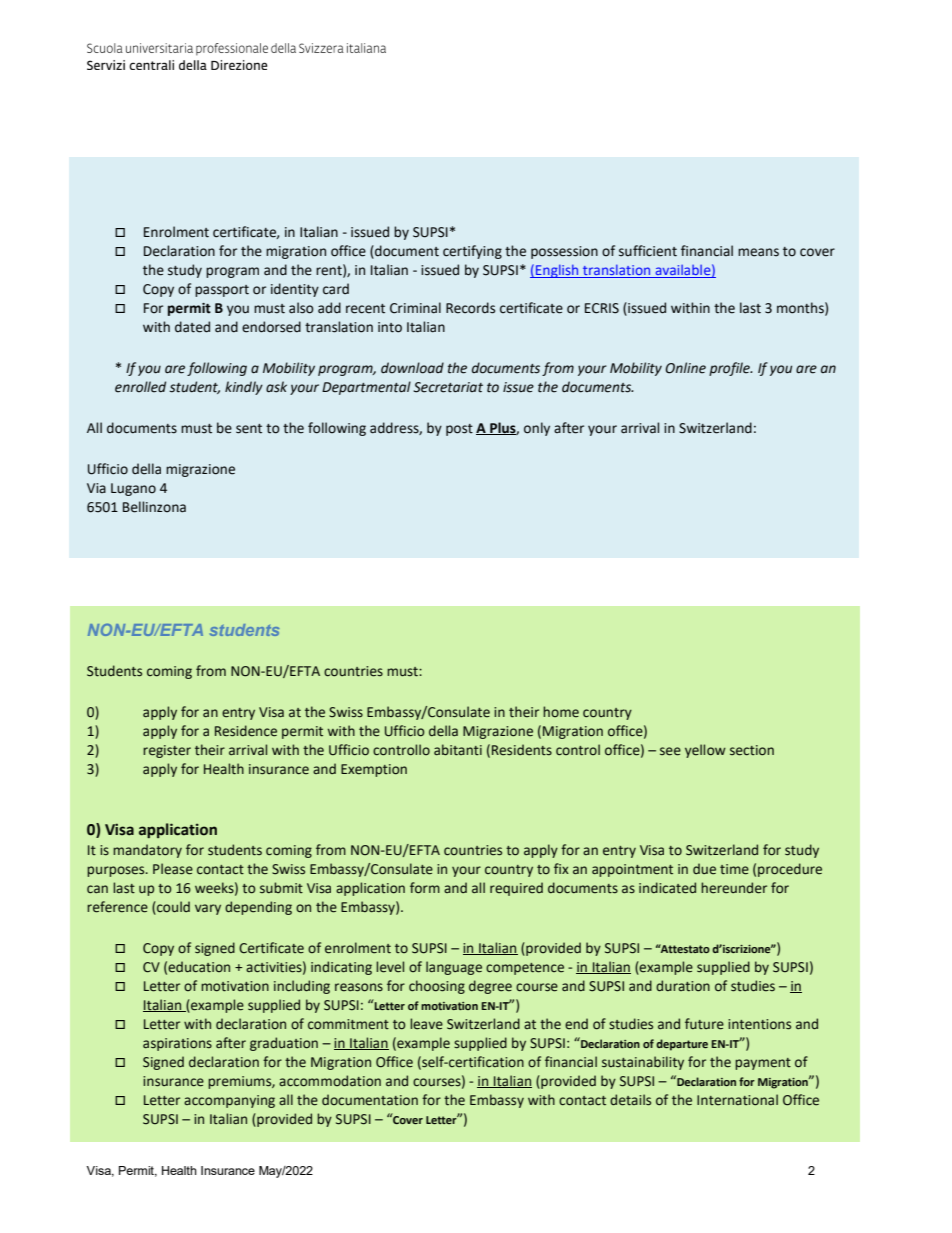 Image resolution: width=952 pixels, height=1233 pixels. What do you see at coordinates (147, 851) in the screenshot?
I see `mandatory` at bounding box center [147, 851].
